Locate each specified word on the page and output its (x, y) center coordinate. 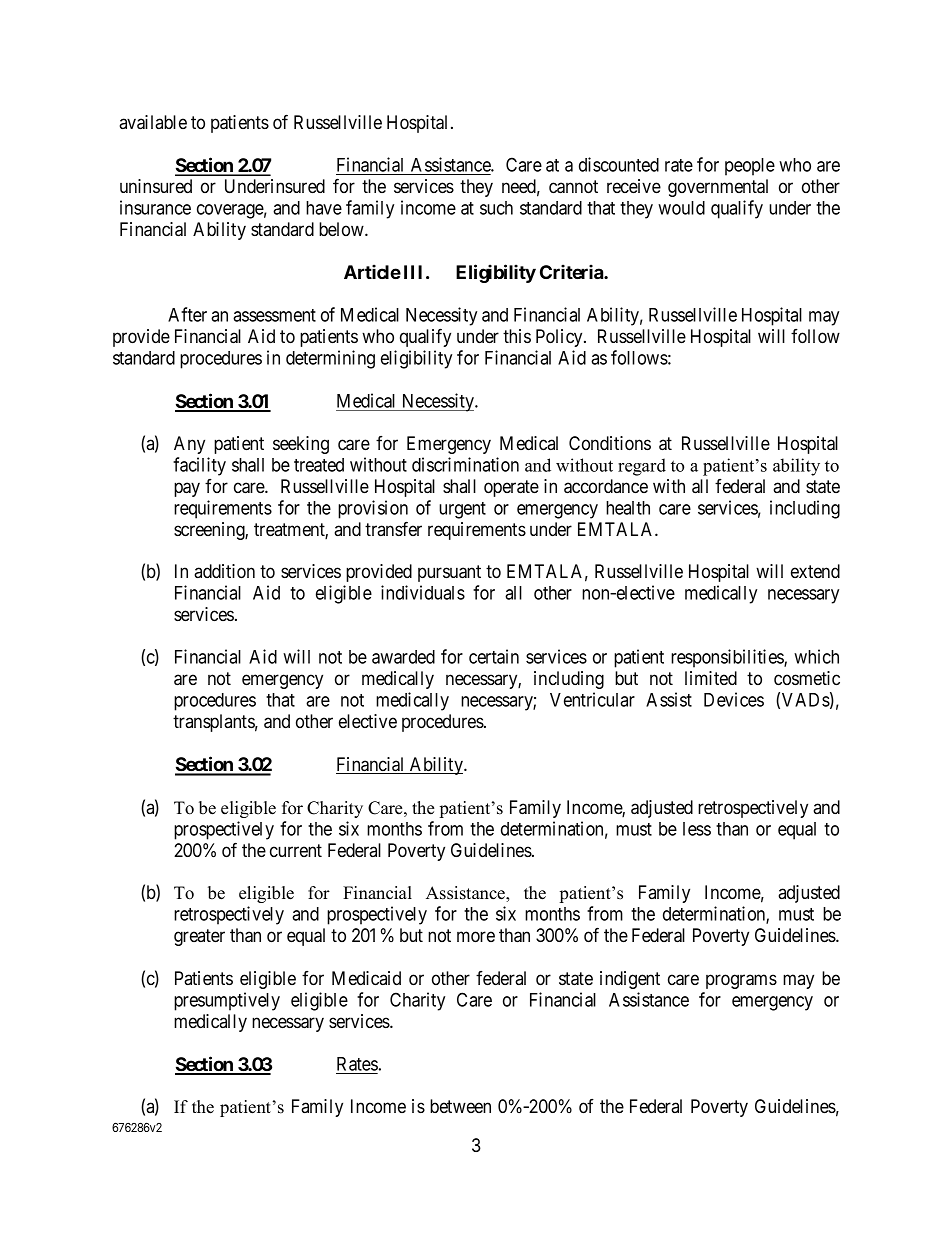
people (750, 167)
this (517, 336)
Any (189, 445)
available (153, 122)
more (476, 937)
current (296, 850)
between (460, 1106)
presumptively (227, 1001)
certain (494, 656)
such (496, 208)
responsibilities (728, 658)
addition (224, 571)
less (697, 829)
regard (642, 467)
